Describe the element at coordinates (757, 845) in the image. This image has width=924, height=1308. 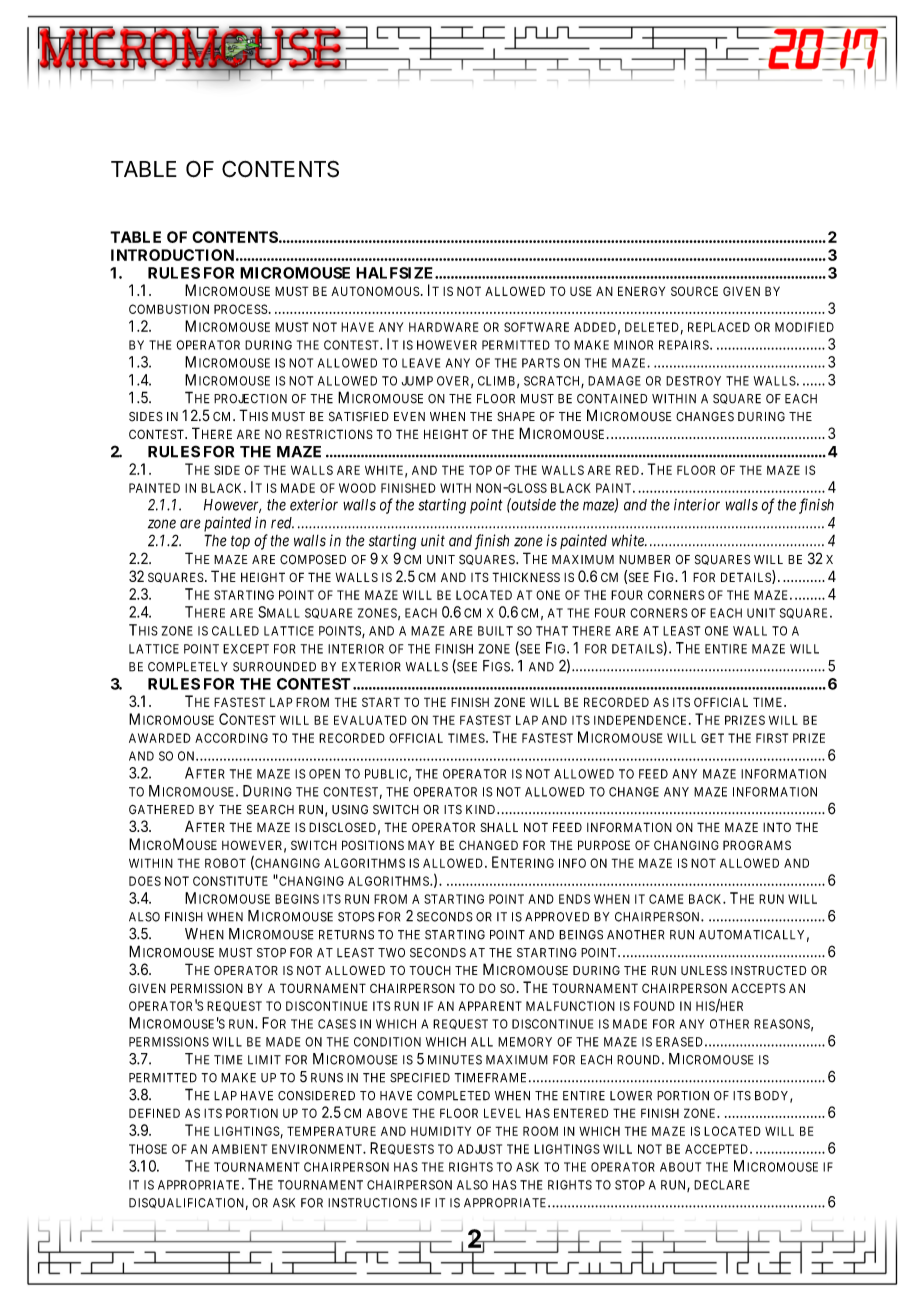
I see `PROGRAMS` at that location.
